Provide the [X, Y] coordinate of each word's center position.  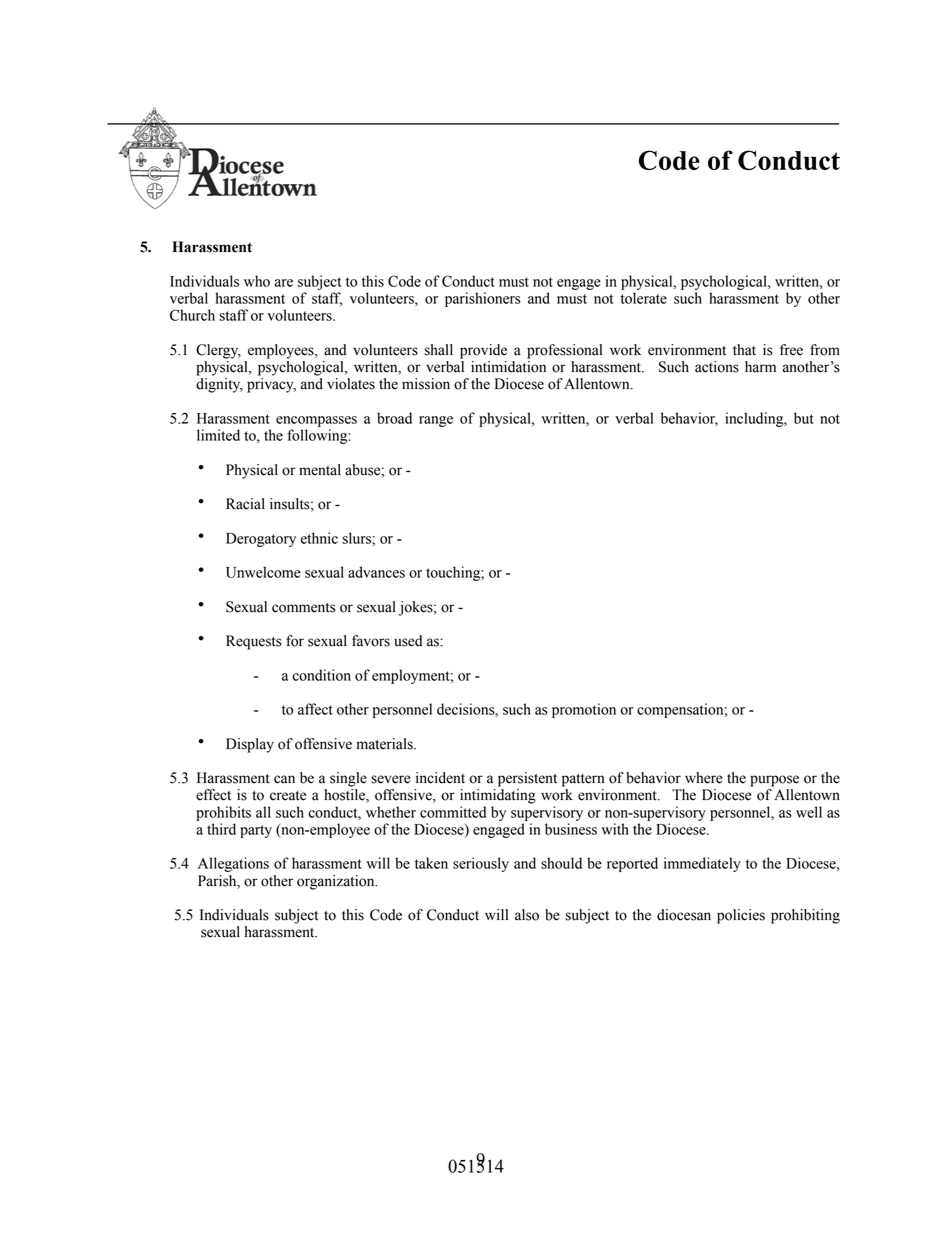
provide [483, 351]
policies [741, 916]
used [408, 641]
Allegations [233, 864]
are [284, 283]
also [527, 915]
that [744, 350]
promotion [584, 710]
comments [304, 608]
